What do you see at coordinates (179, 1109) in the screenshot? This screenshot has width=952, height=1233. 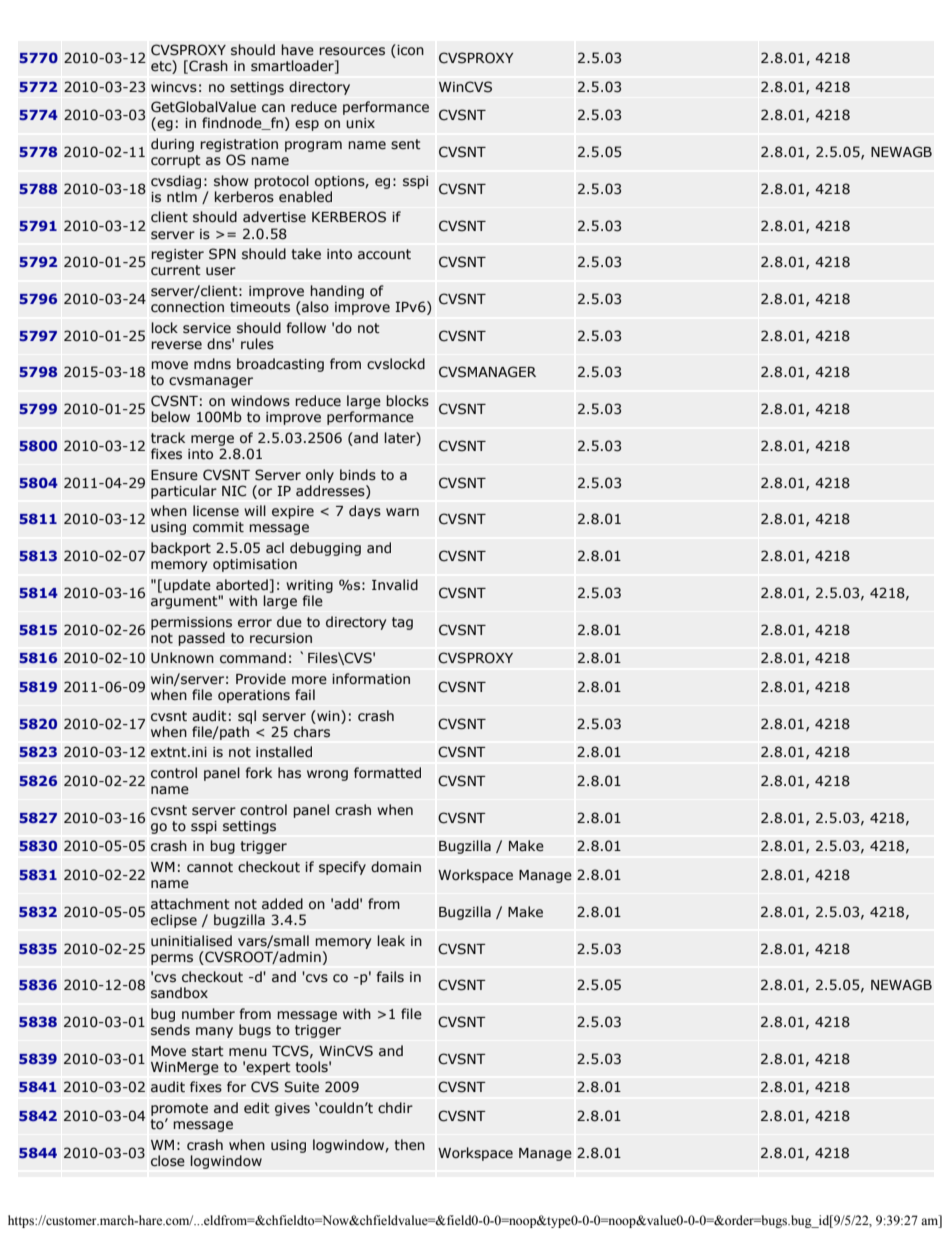 I see `promote` at bounding box center [179, 1109].
